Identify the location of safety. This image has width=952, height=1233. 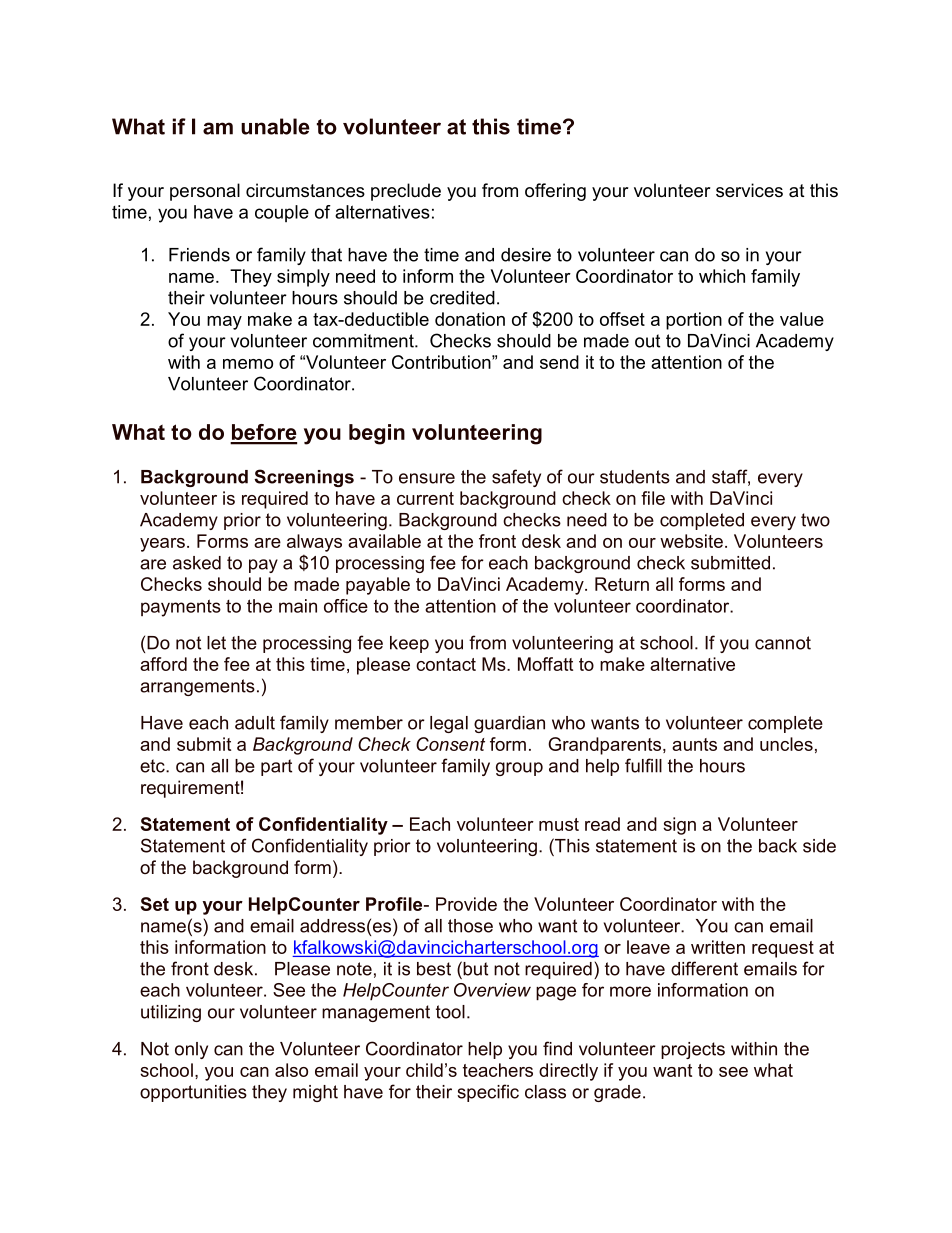
(516, 478).
